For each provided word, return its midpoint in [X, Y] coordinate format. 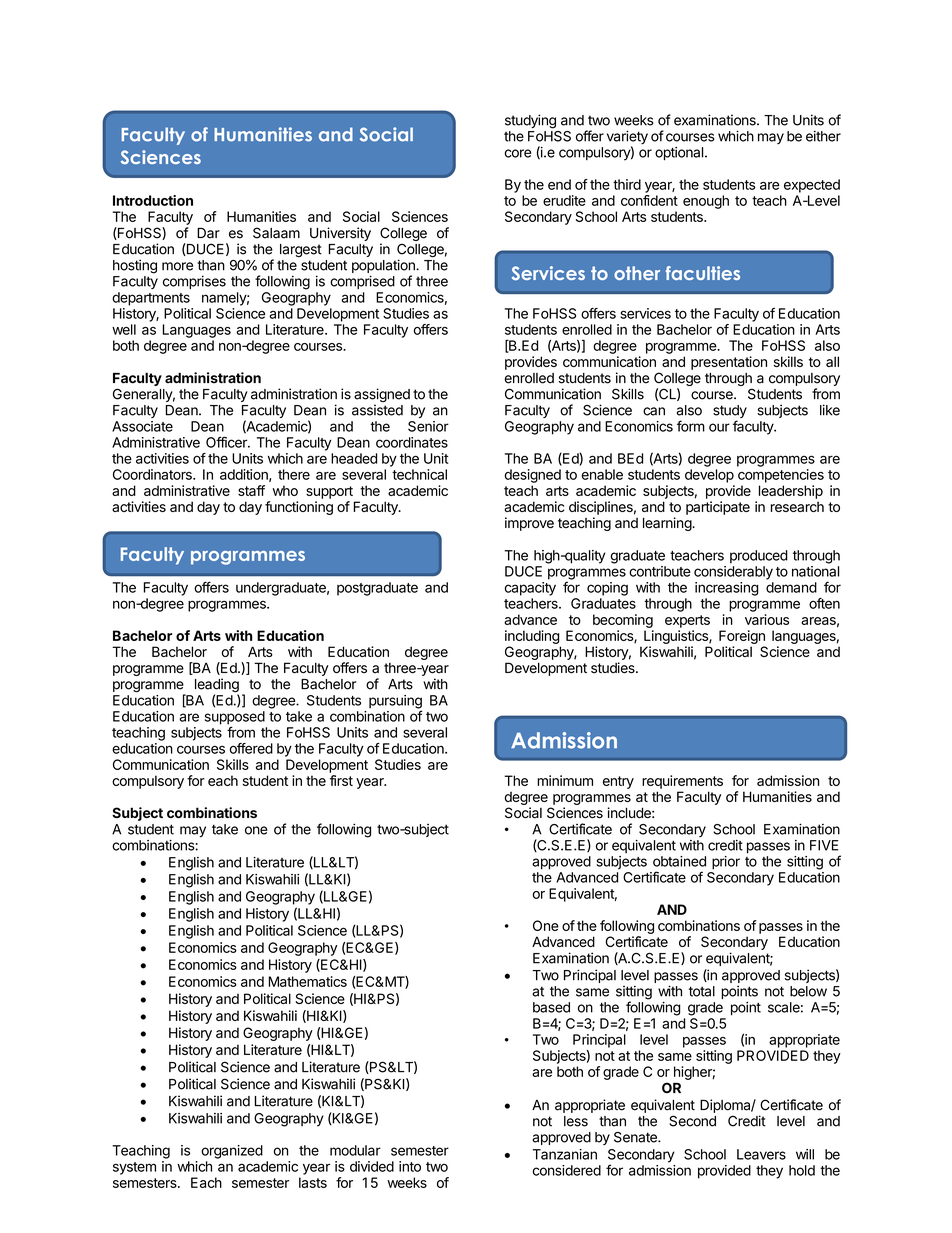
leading [217, 686]
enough [706, 202]
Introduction [153, 200]
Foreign [742, 637]
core [517, 153]
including [532, 637]
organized [232, 1152]
